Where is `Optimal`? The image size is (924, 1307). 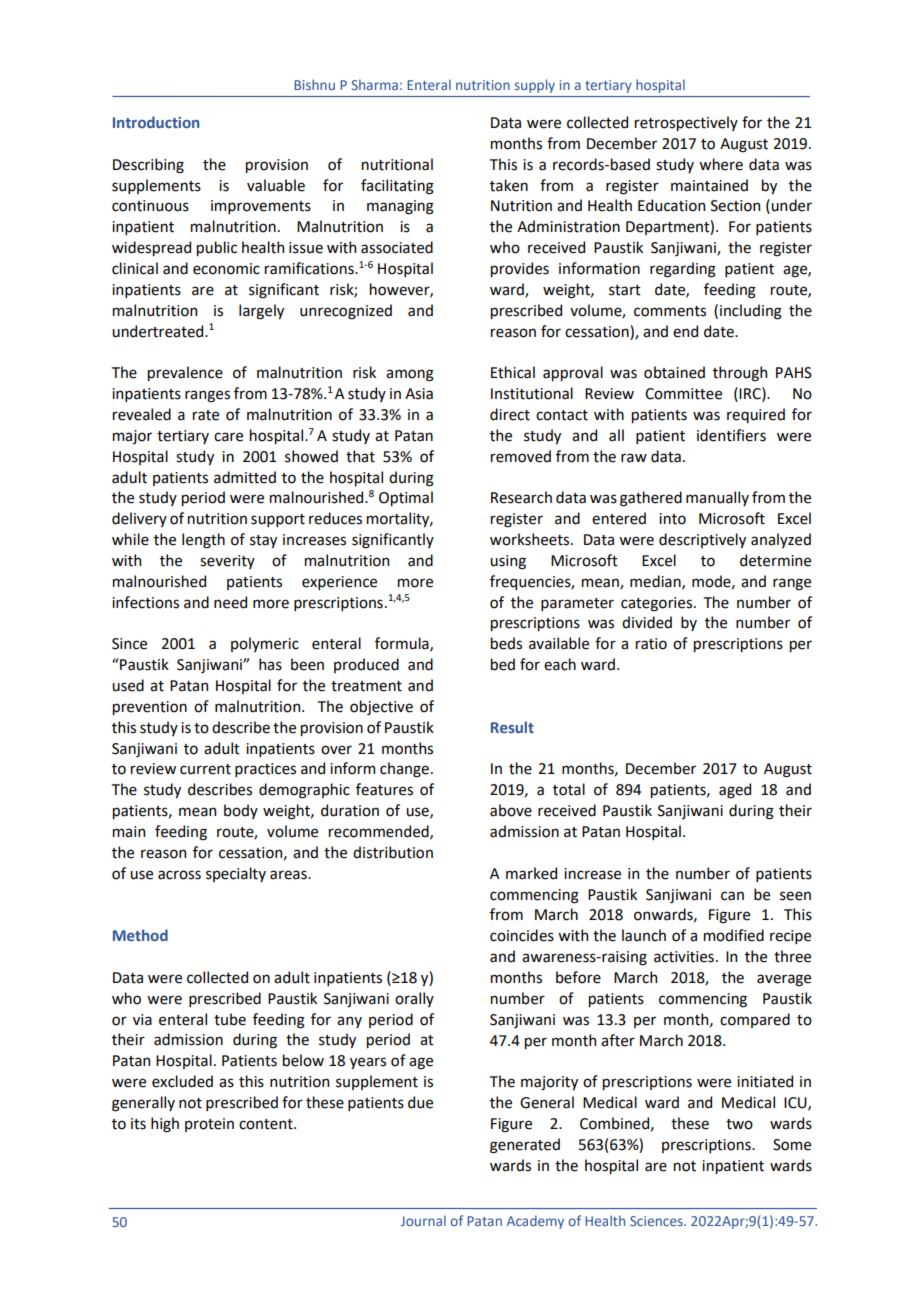
Optimal is located at coordinates (406, 498).
